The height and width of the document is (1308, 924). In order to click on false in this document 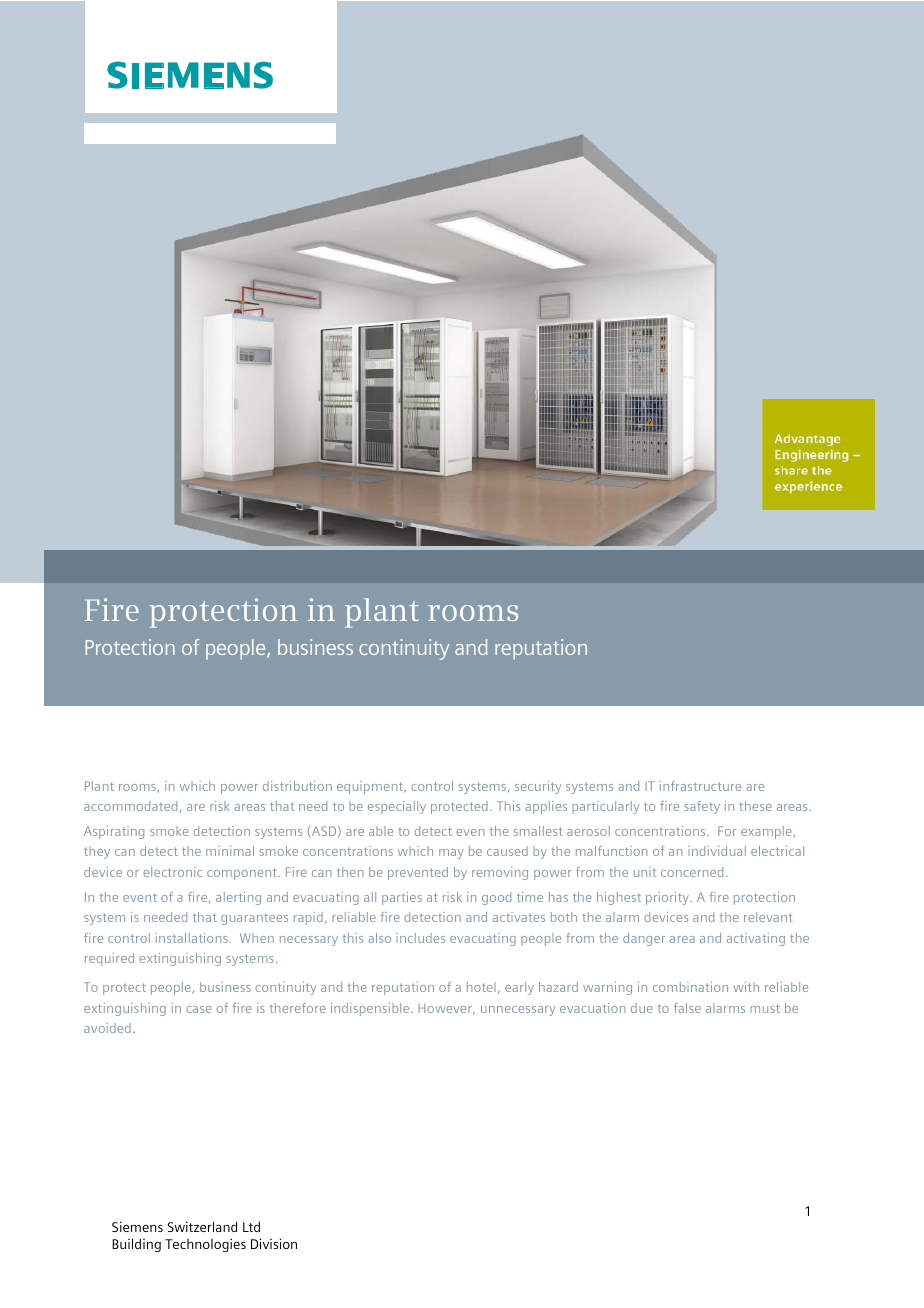, I will do `click(687, 1008)`.
